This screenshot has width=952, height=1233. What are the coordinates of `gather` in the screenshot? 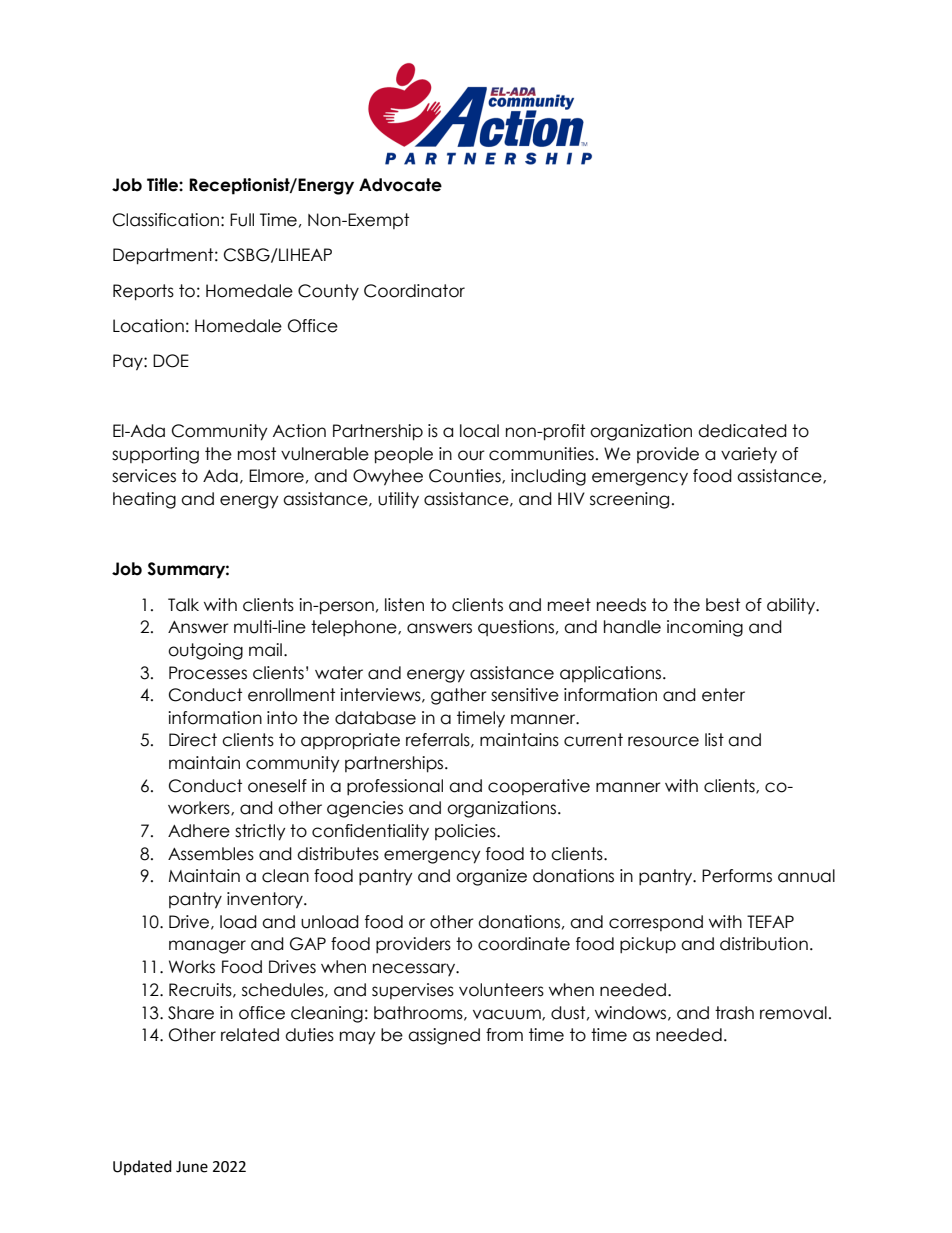 It's located at (459, 696).
